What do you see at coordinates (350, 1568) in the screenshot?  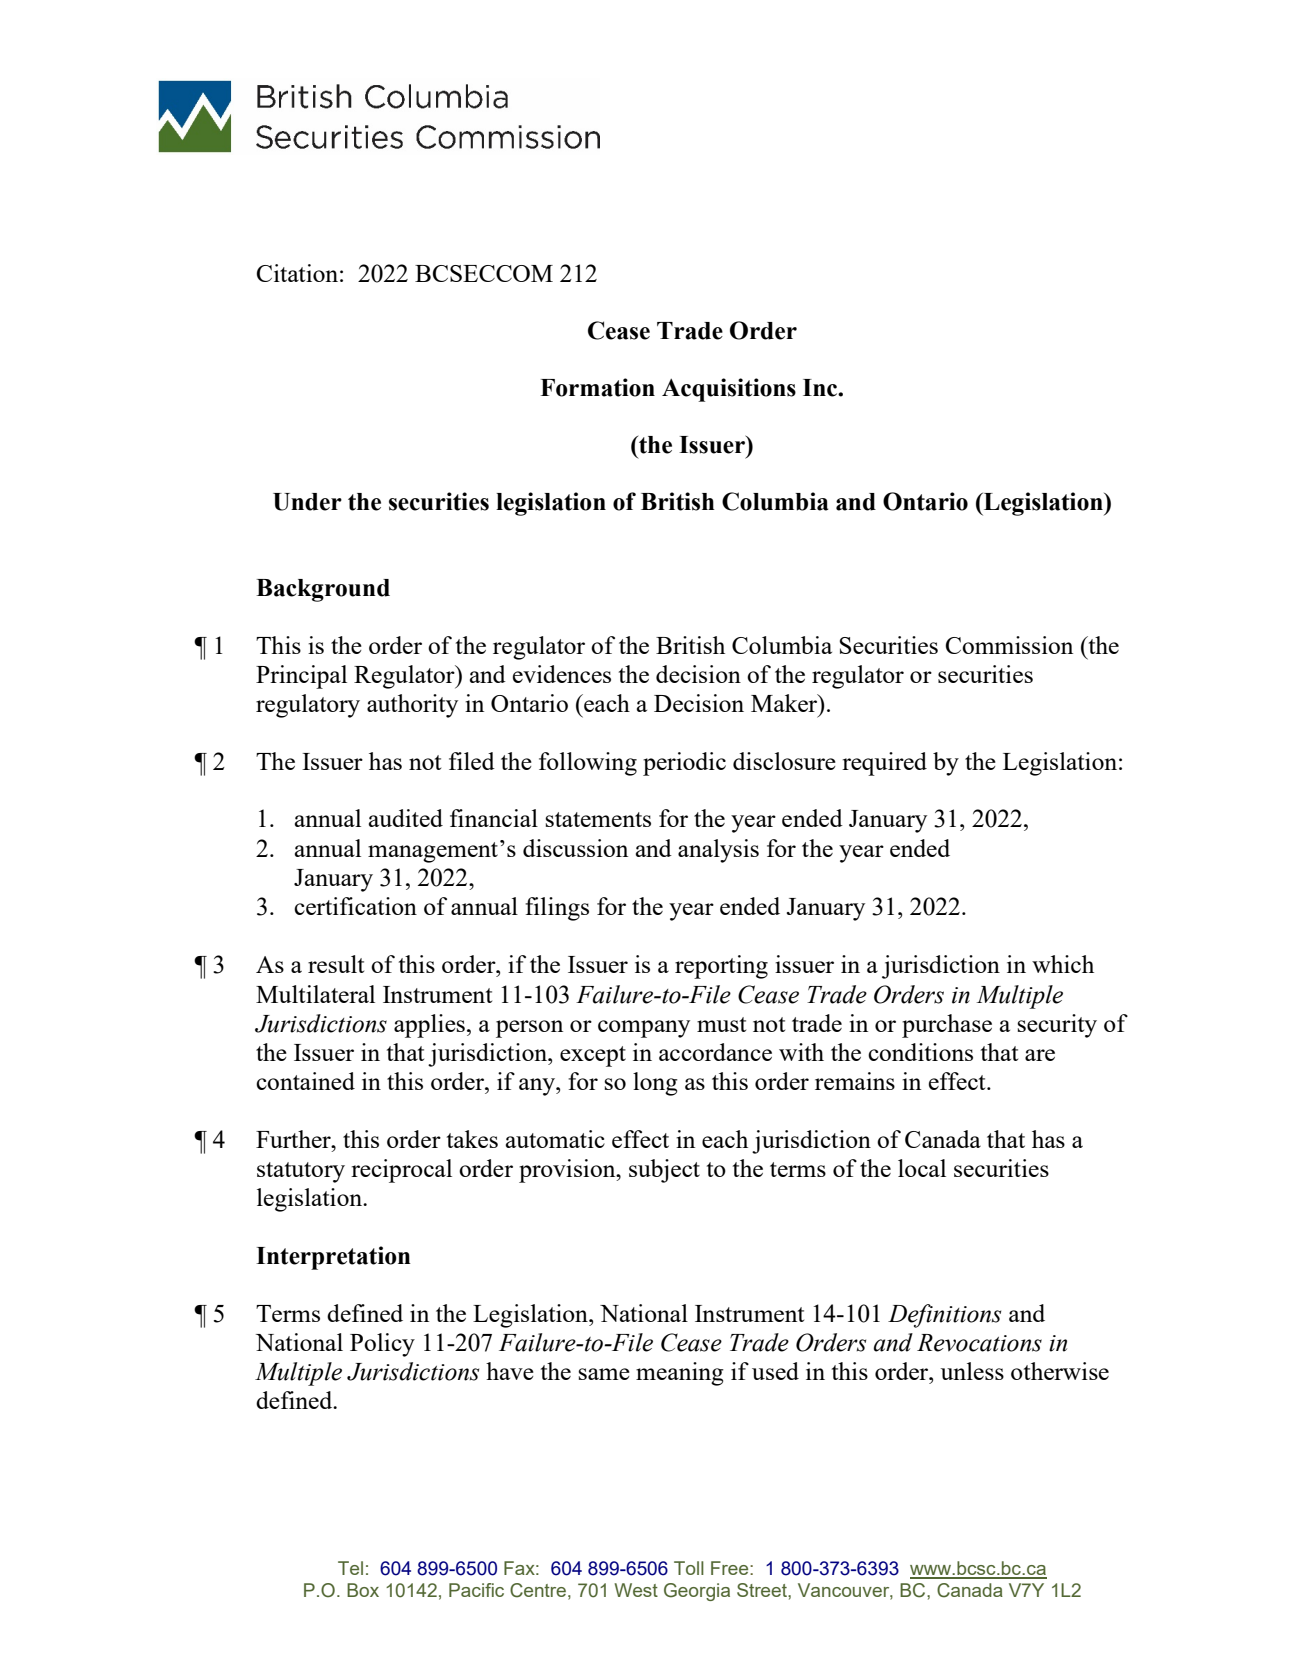 I see `Tel` at bounding box center [350, 1568].
